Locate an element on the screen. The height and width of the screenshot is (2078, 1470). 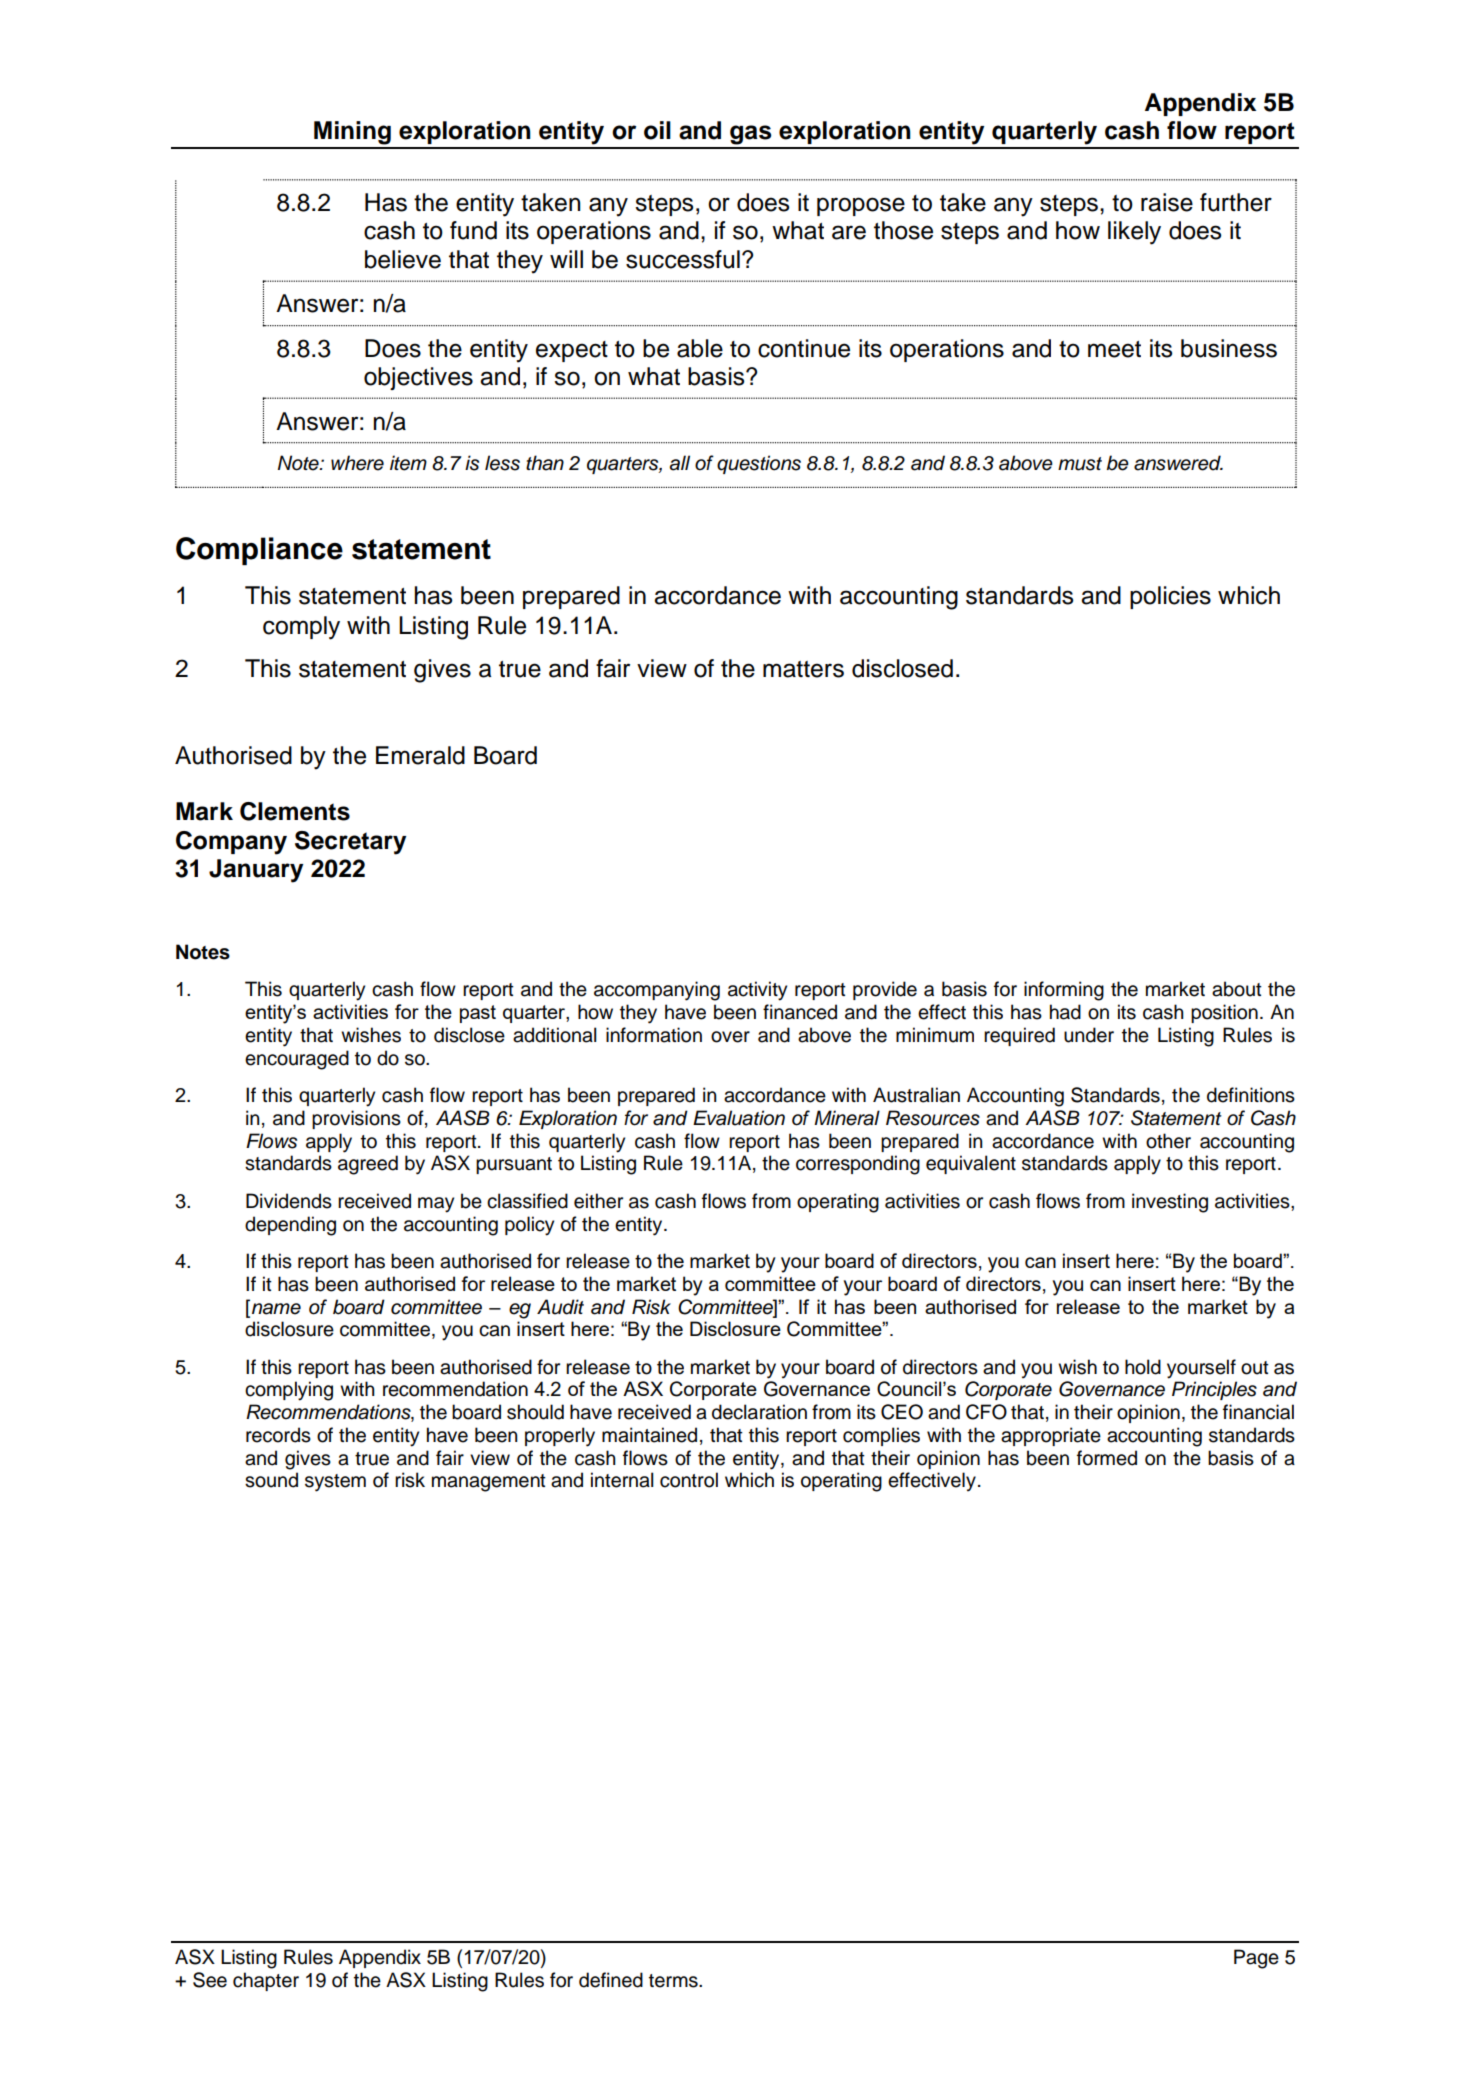
encouraged is located at coordinates (297, 1060).
